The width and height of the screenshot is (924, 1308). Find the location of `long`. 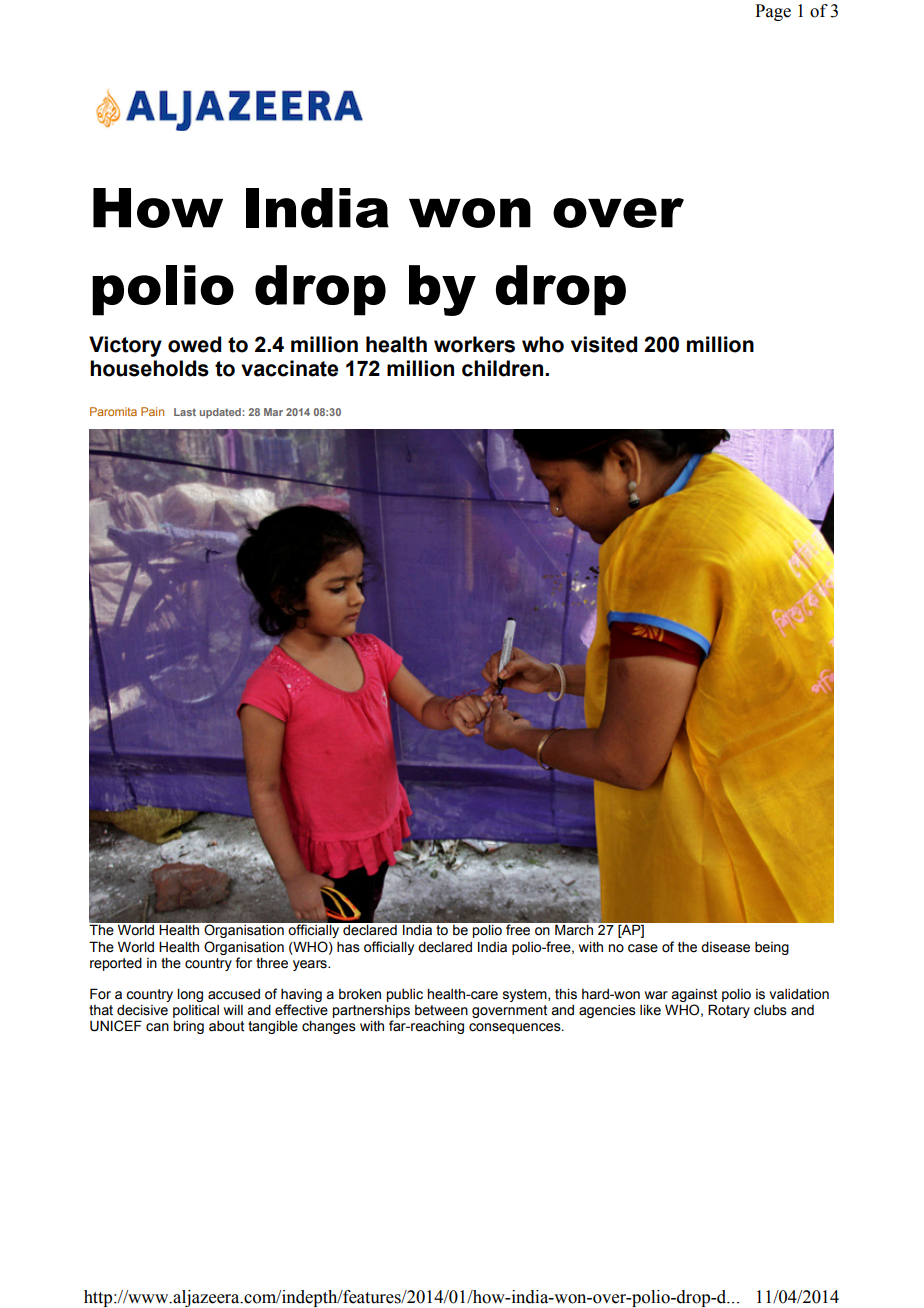

long is located at coordinates (190, 995).
